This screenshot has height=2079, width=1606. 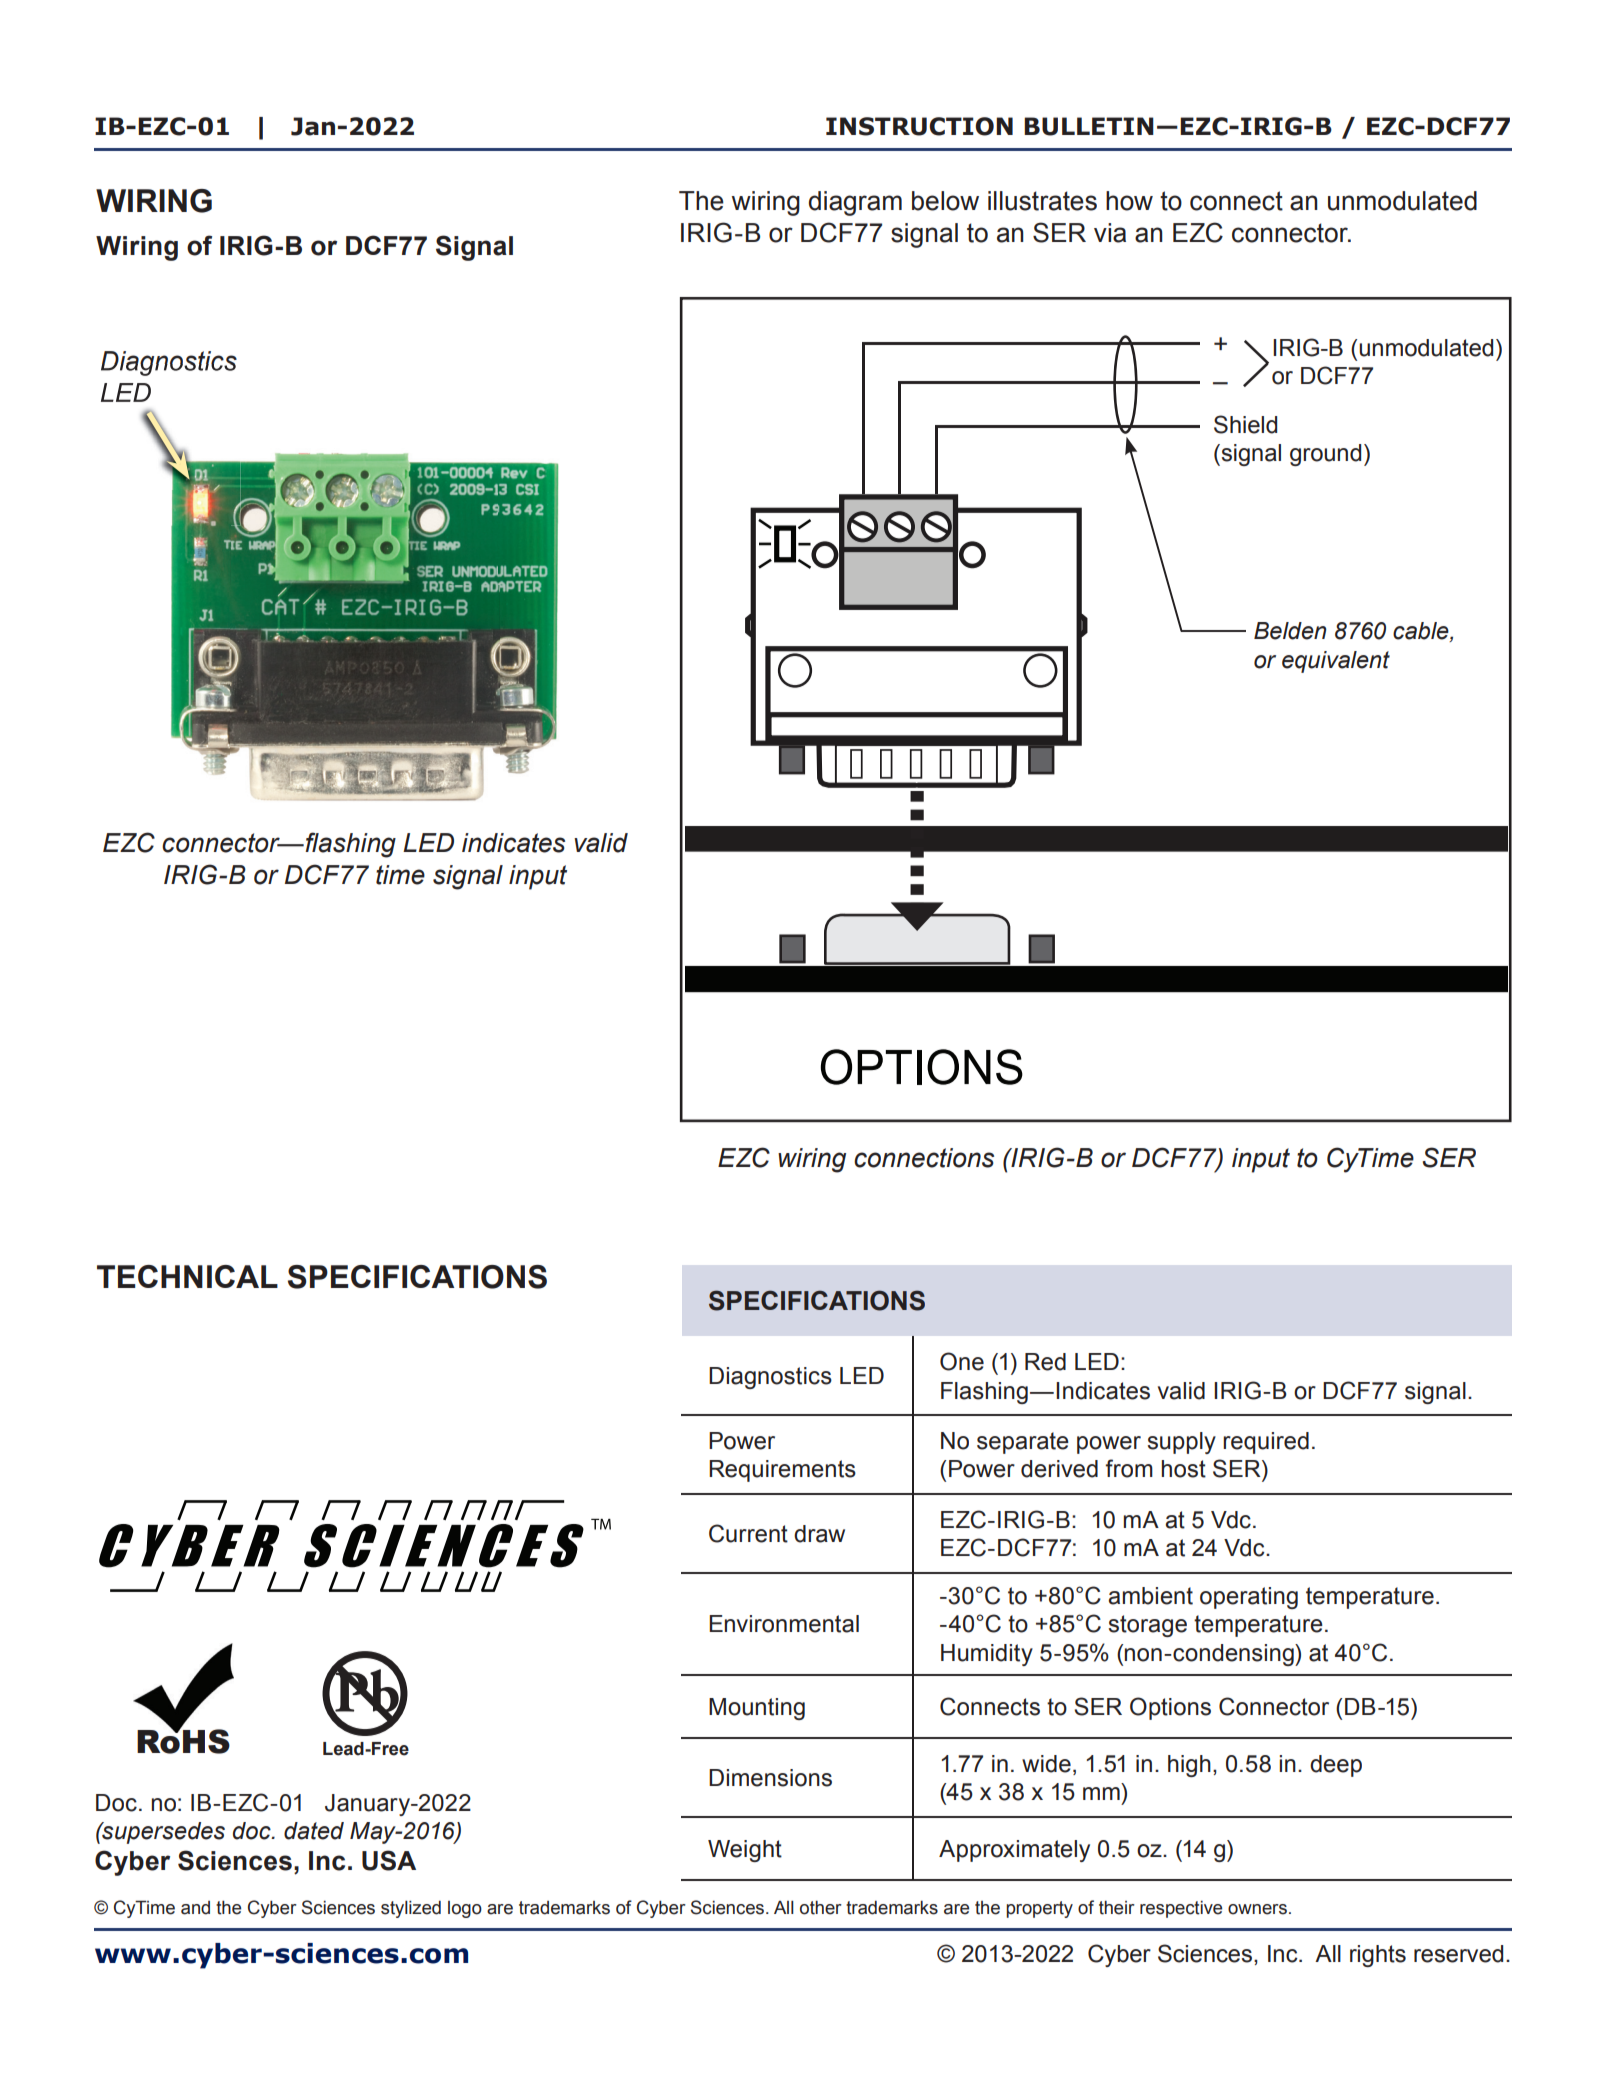 I want to click on owners, so click(x=1257, y=1909).
